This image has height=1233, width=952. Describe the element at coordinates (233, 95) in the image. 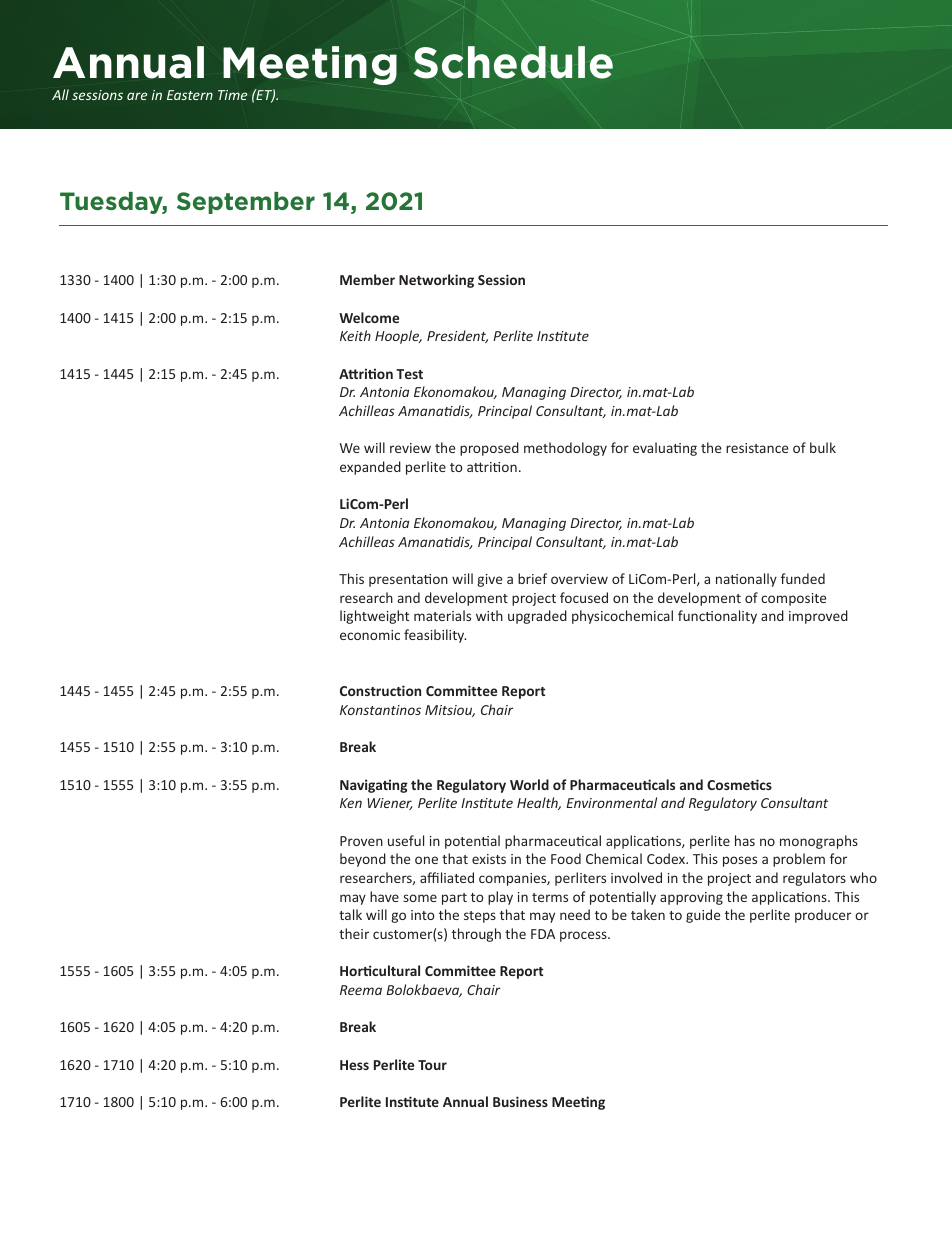

I see `Time` at that location.
